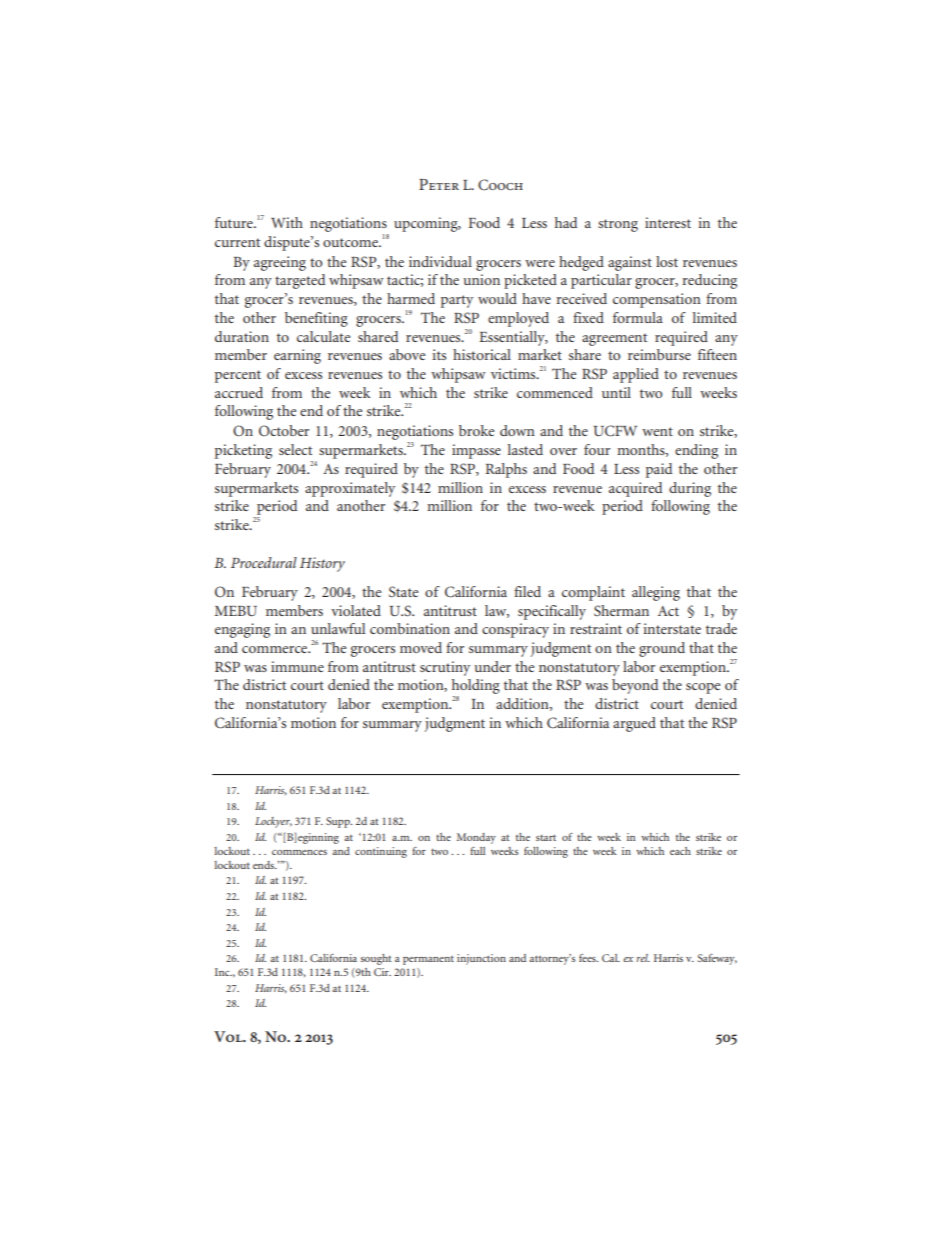  I want to click on broke, so click(476, 430).
